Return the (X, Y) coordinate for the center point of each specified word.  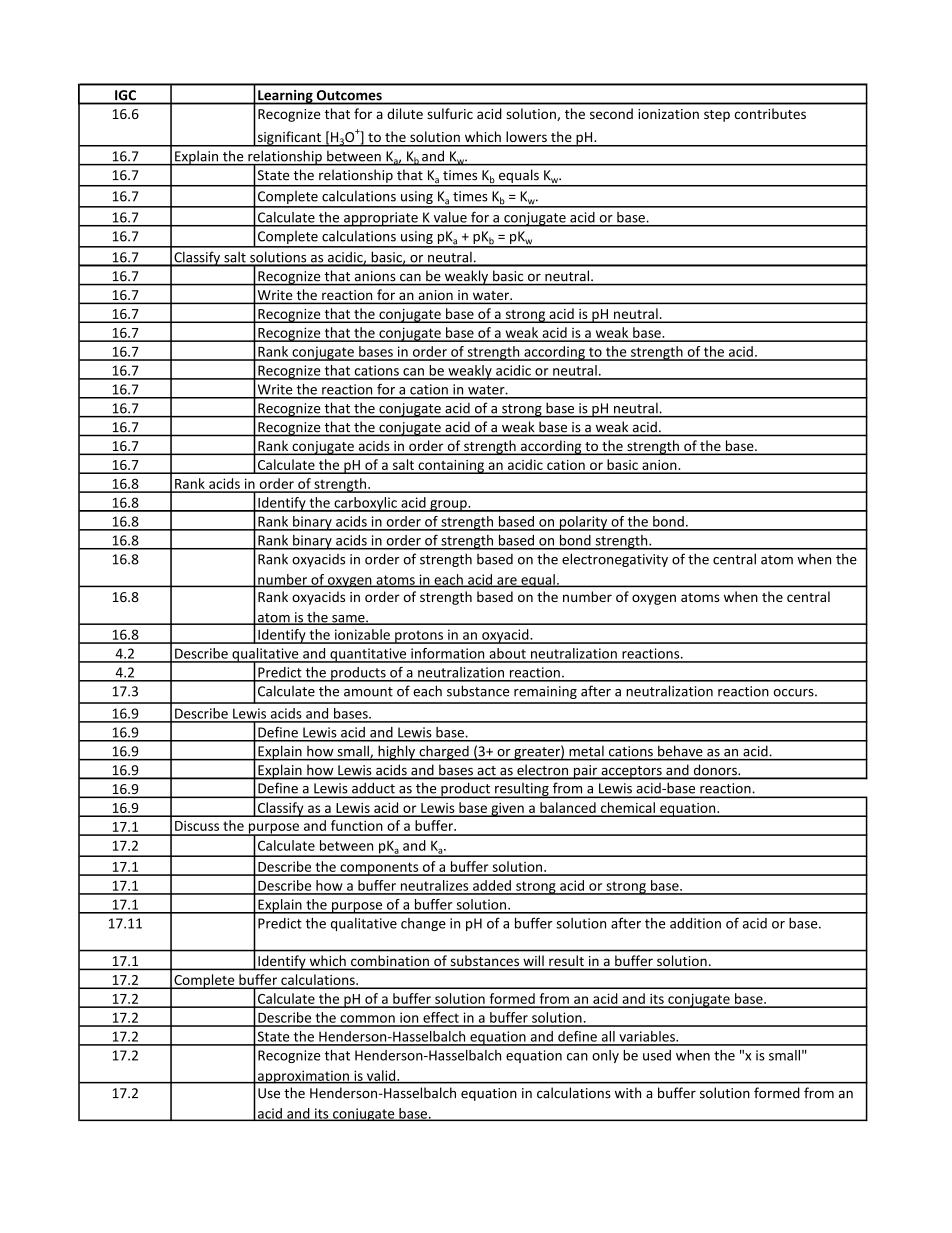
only (605, 1056)
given (507, 810)
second (611, 113)
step (717, 116)
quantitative (368, 655)
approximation (303, 1077)
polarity (583, 523)
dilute (405, 113)
